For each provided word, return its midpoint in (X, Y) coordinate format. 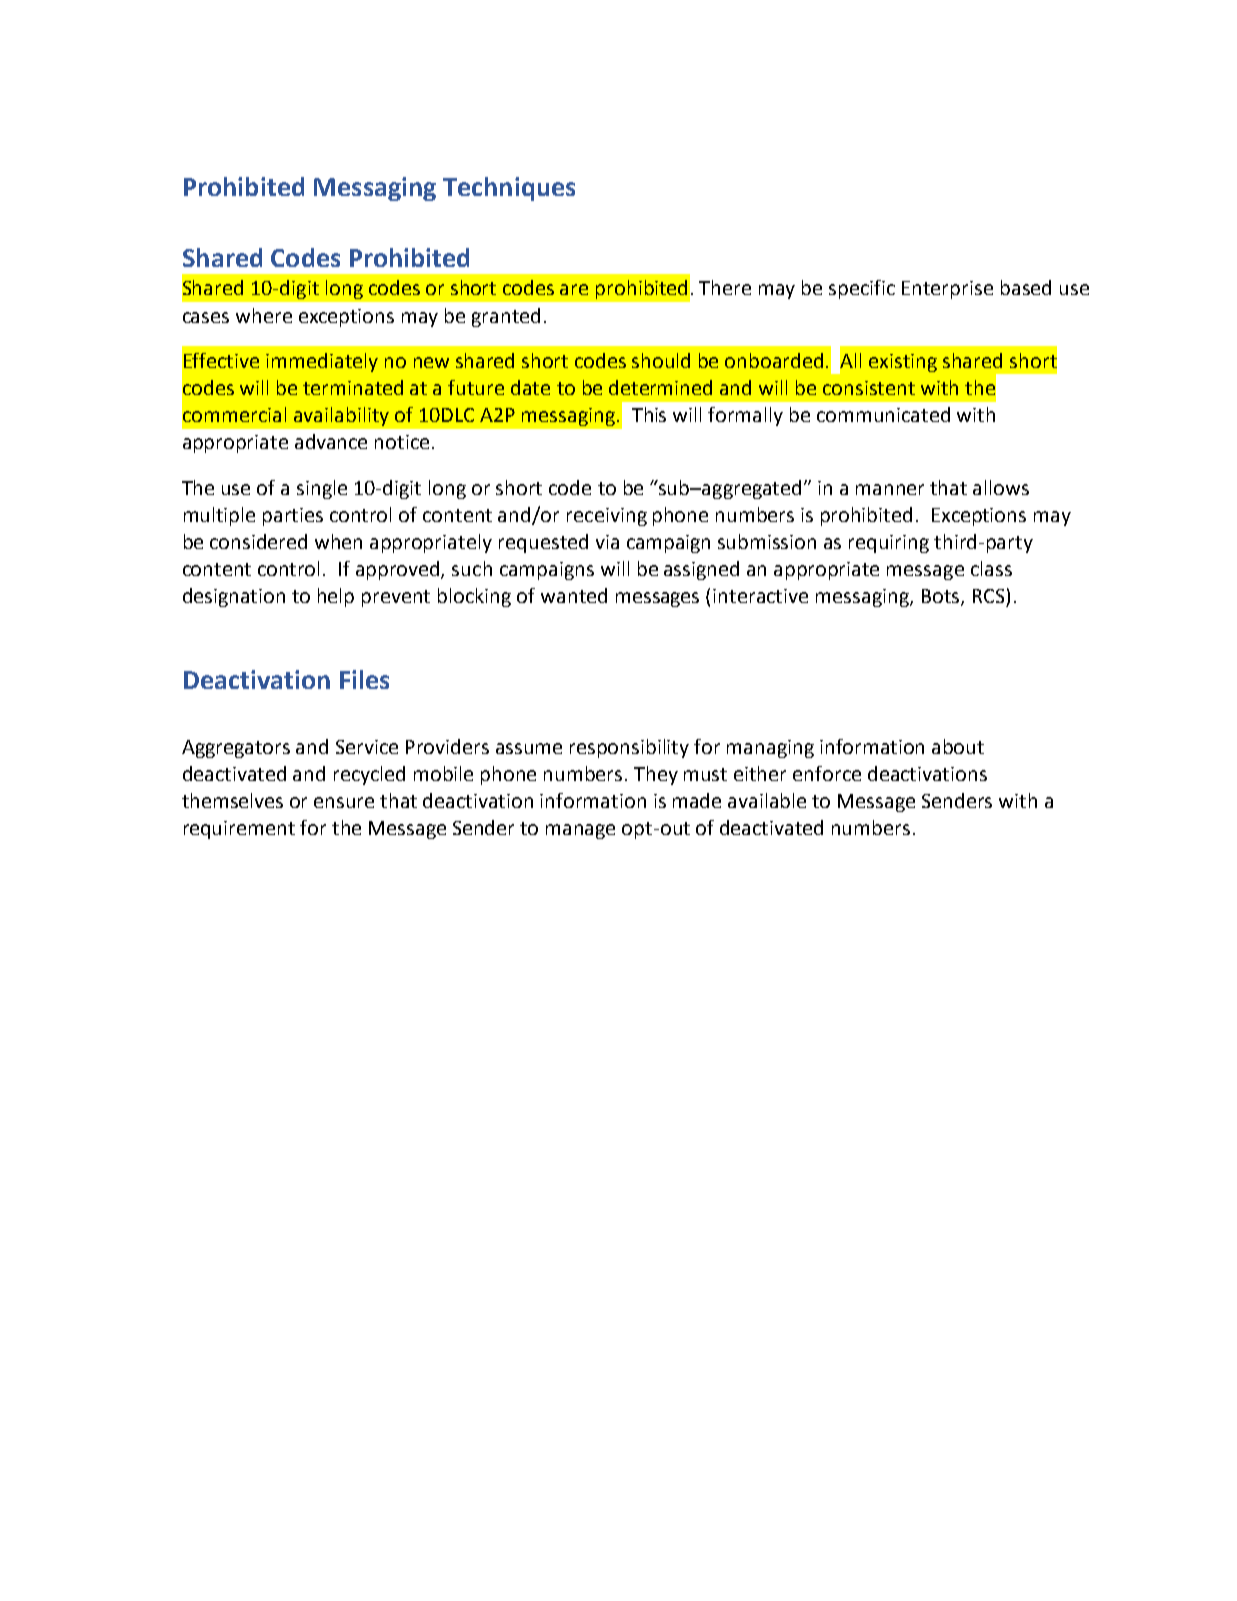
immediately (322, 362)
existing (903, 363)
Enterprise (947, 290)
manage (580, 831)
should (661, 360)
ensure (344, 802)
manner (890, 489)
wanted (574, 595)
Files (364, 679)
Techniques (509, 189)
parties (293, 517)
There (725, 287)
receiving (607, 517)
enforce (827, 773)
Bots (942, 597)
